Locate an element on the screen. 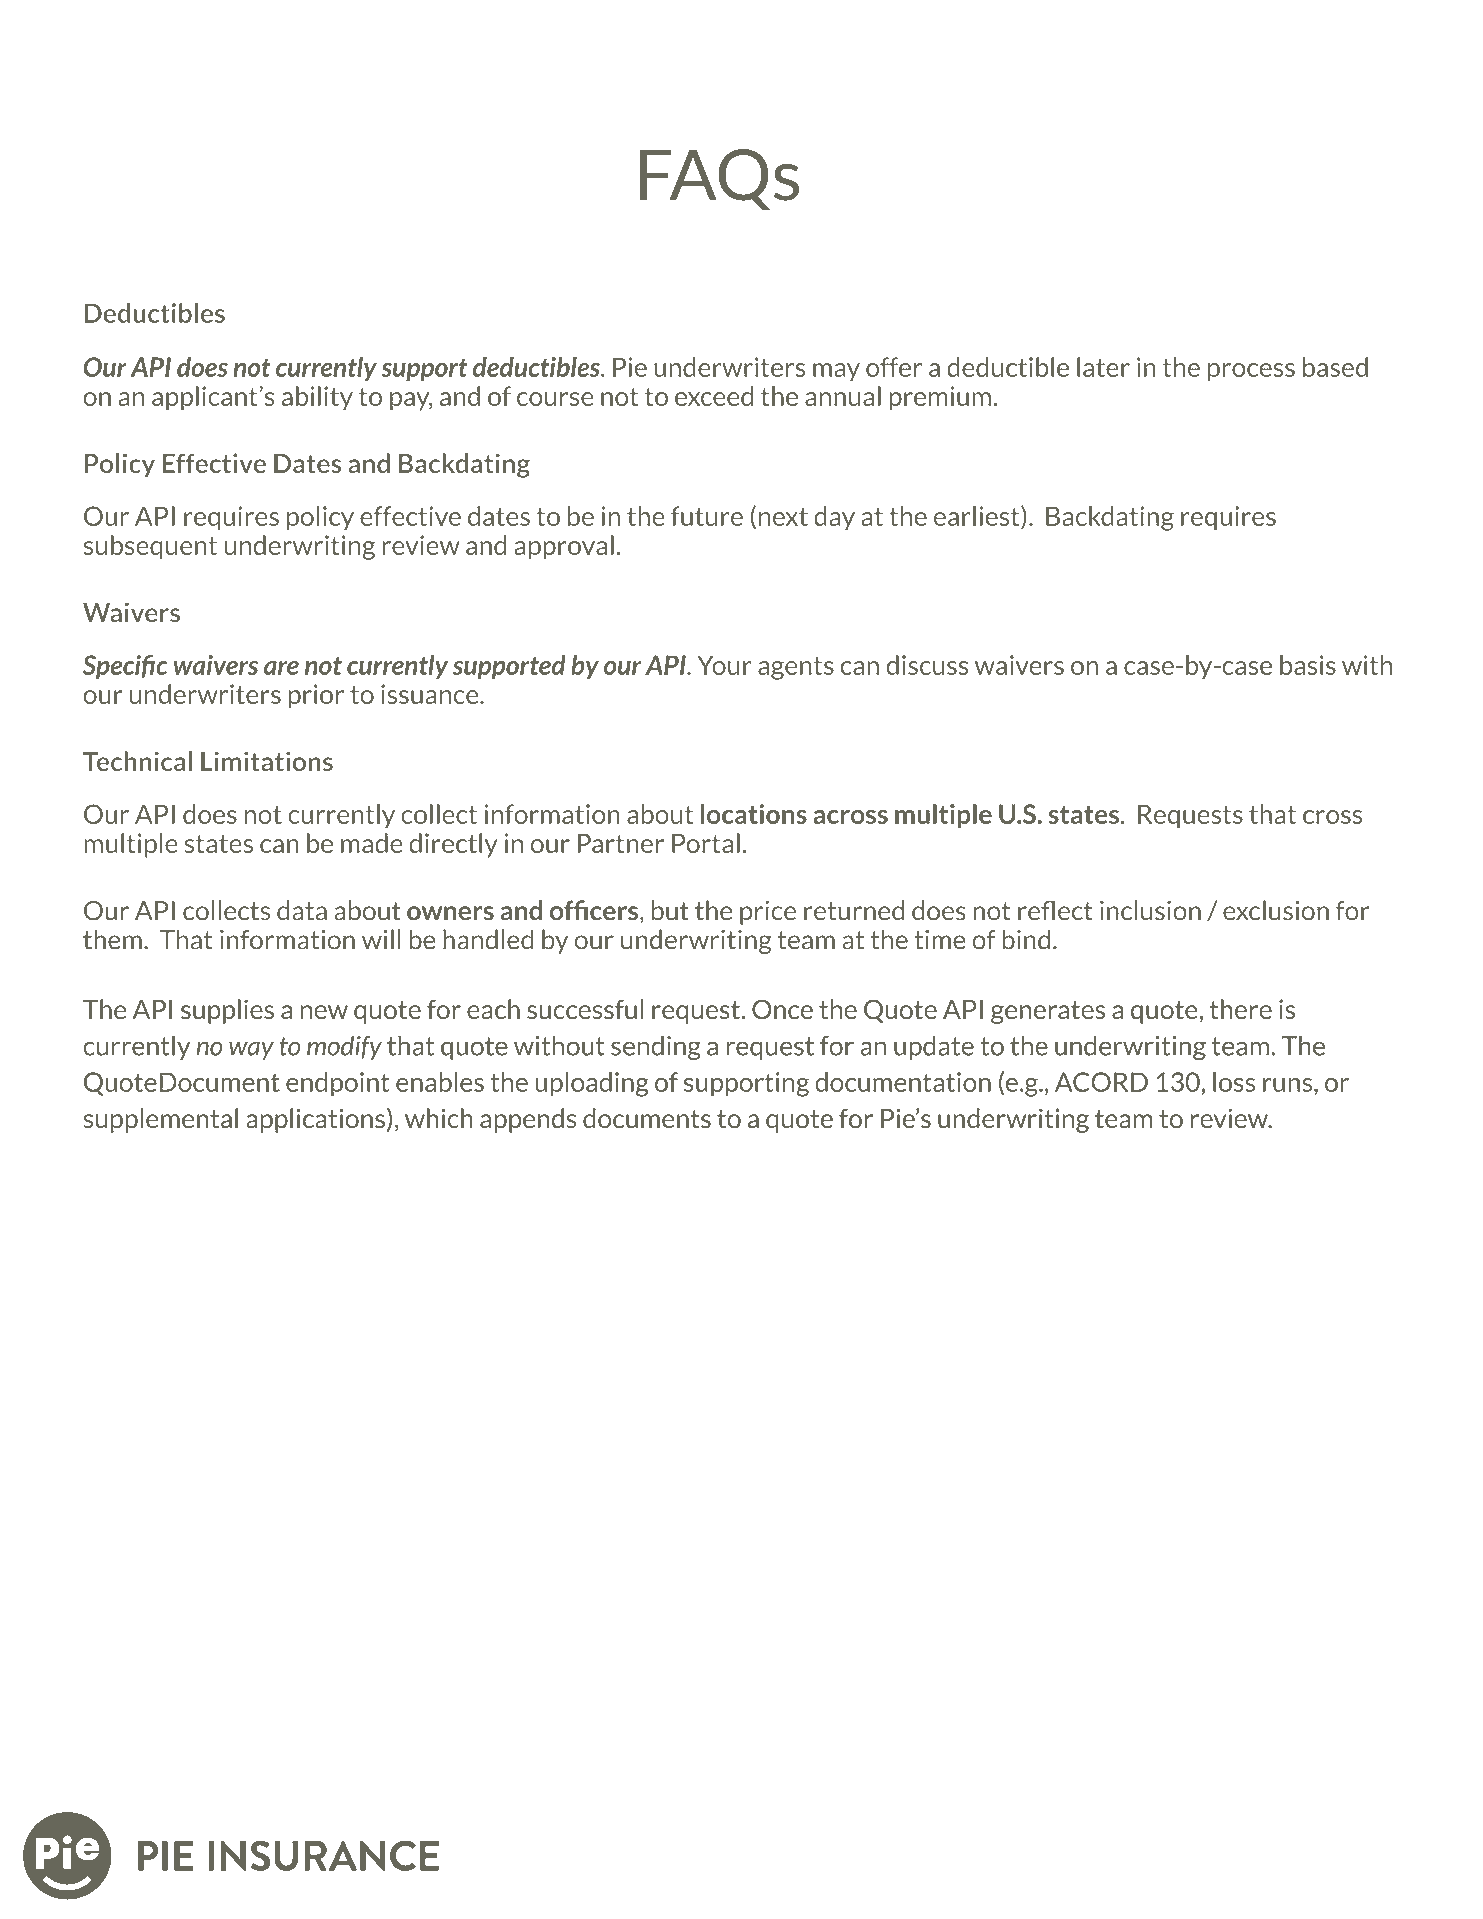 The image size is (1483, 1919). will is located at coordinates (381, 939).
